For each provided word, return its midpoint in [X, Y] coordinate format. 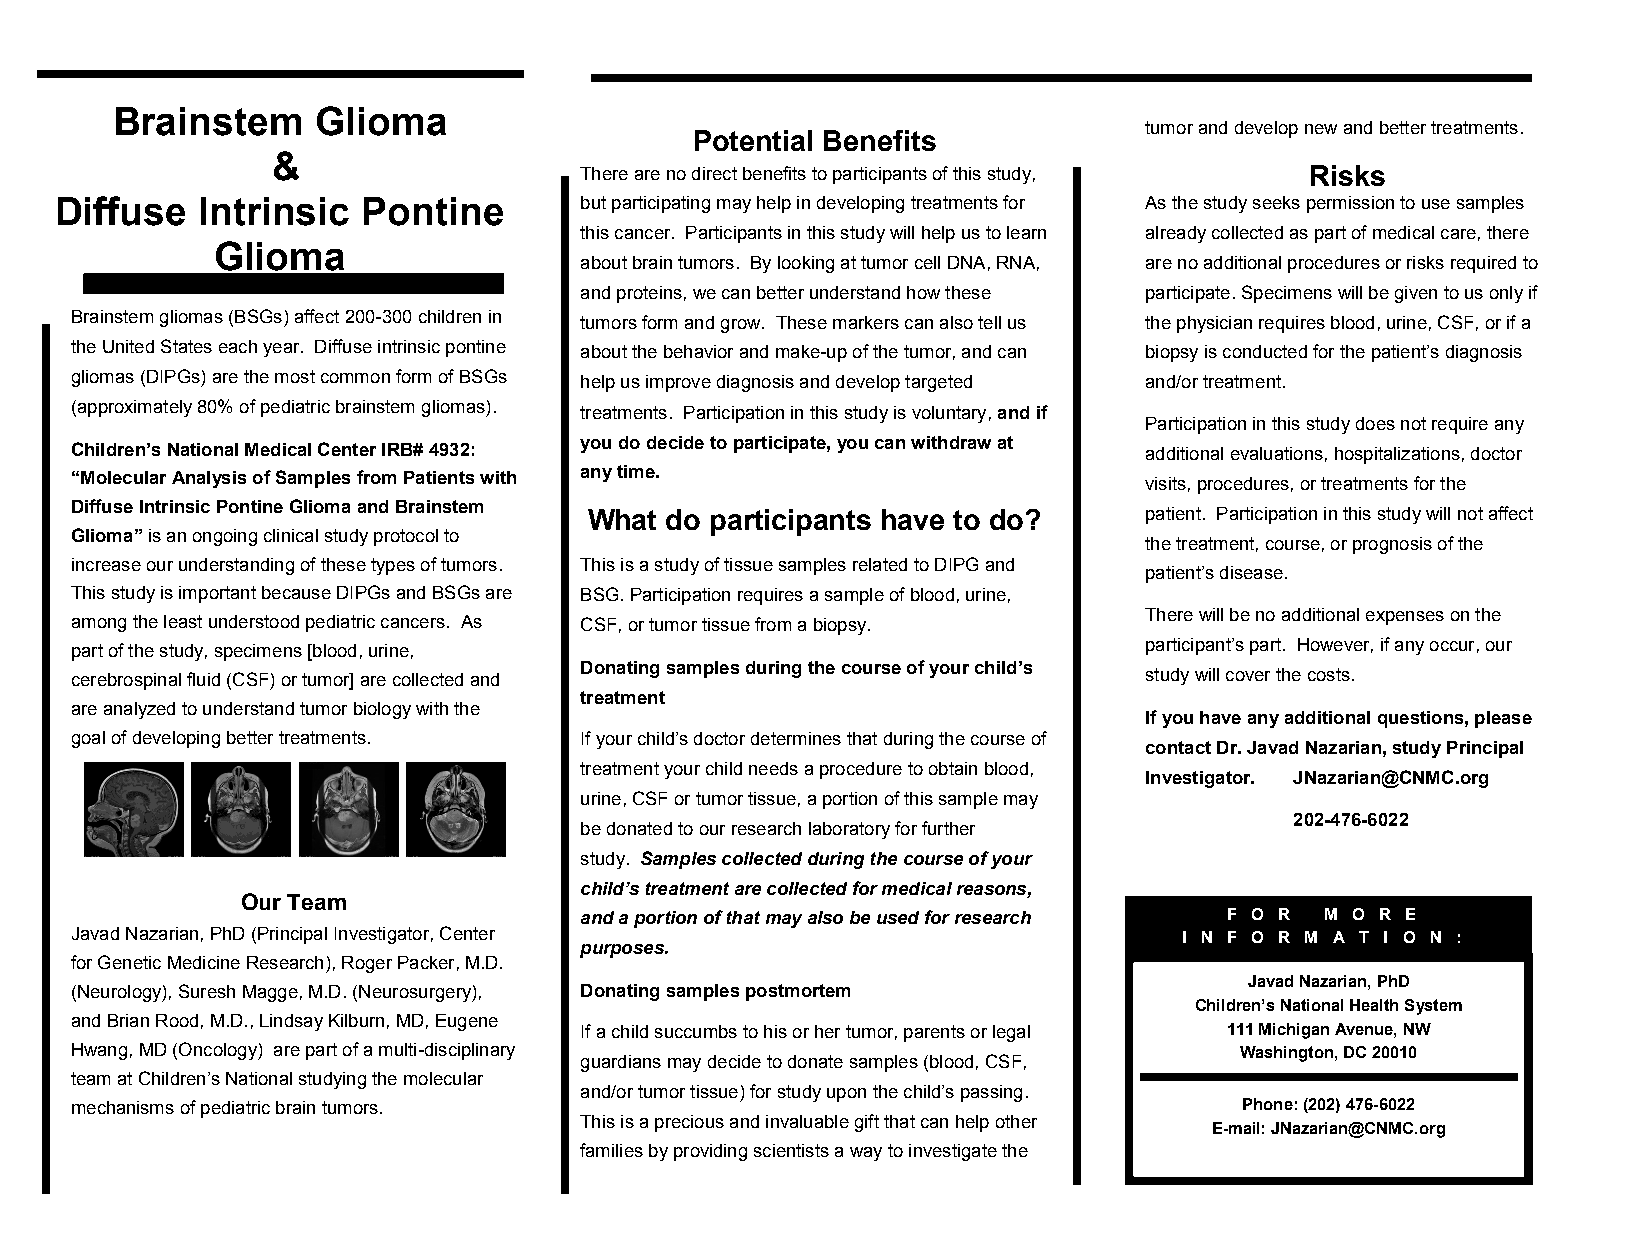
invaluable [807, 1121]
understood [254, 621]
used [898, 917]
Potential [753, 140]
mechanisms [123, 1107]
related [880, 564]
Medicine [204, 962]
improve [678, 383]
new [1321, 129]
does [1375, 423]
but [593, 202]
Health [1374, 1005]
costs [1329, 674]
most [295, 376]
